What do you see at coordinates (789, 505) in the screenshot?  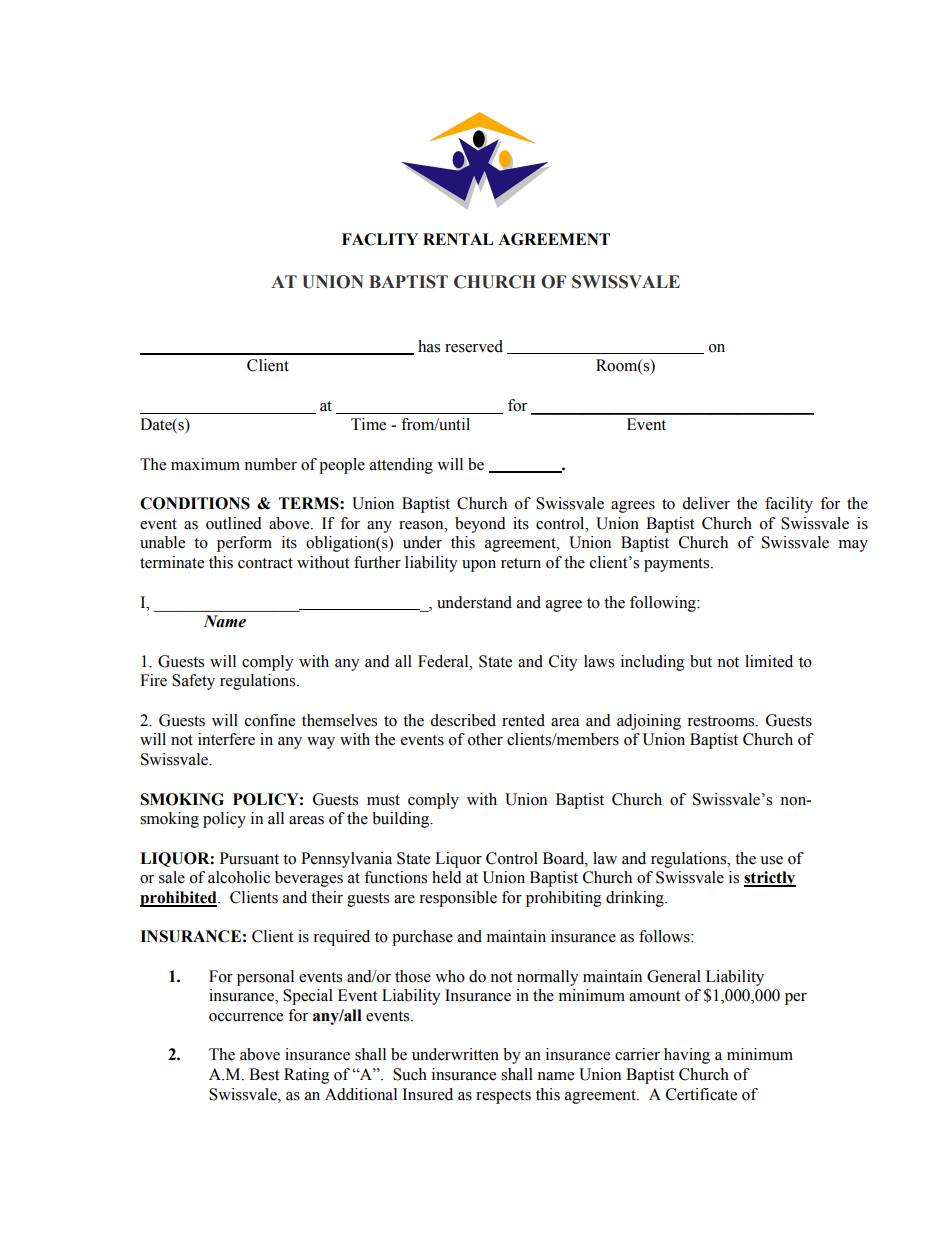 I see `facility` at bounding box center [789, 505].
